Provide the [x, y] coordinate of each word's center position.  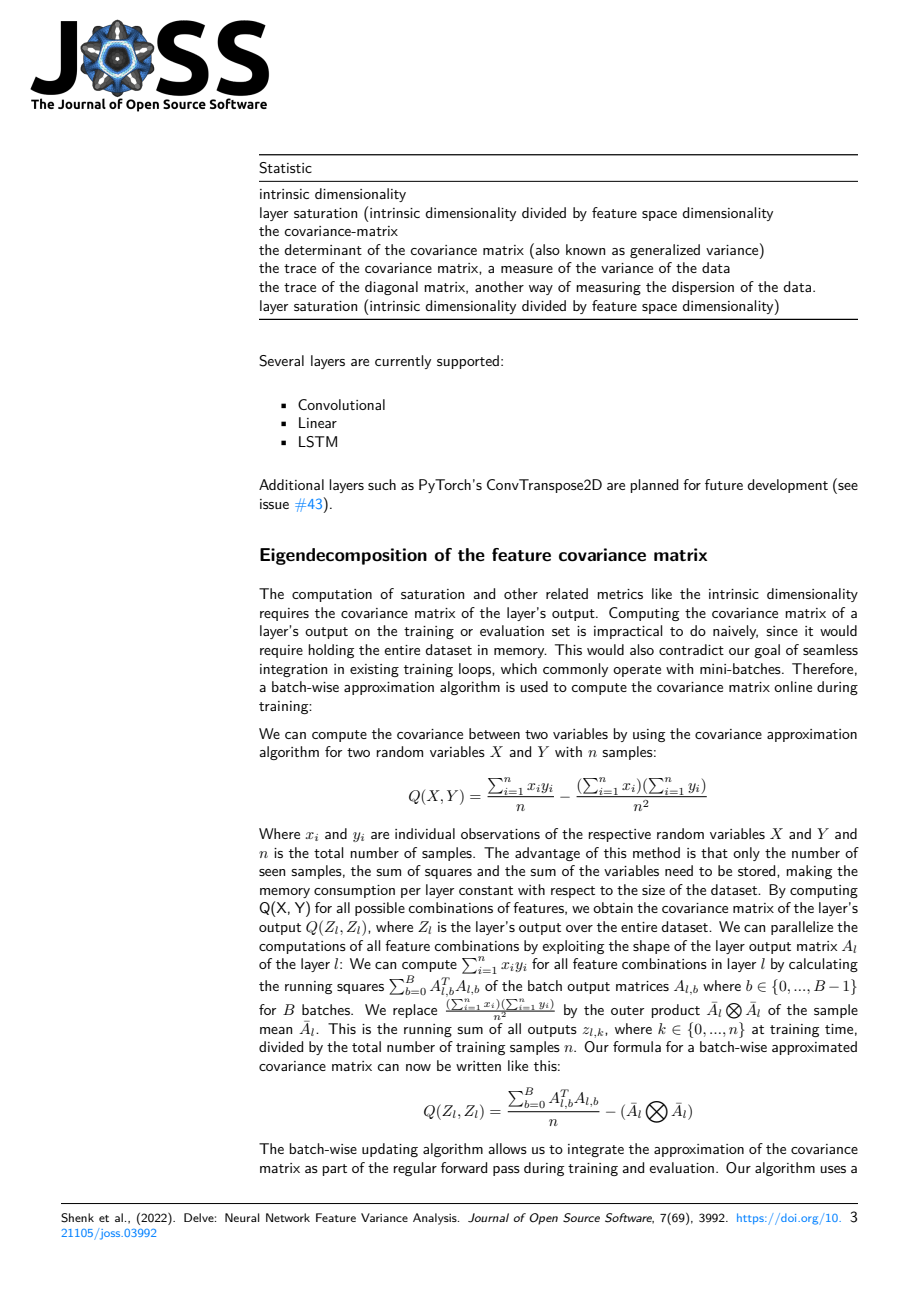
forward [464, 1167]
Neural [242, 1217]
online [793, 686]
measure [527, 269]
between [494, 733]
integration [293, 670]
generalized [665, 251]
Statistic [285, 168]
